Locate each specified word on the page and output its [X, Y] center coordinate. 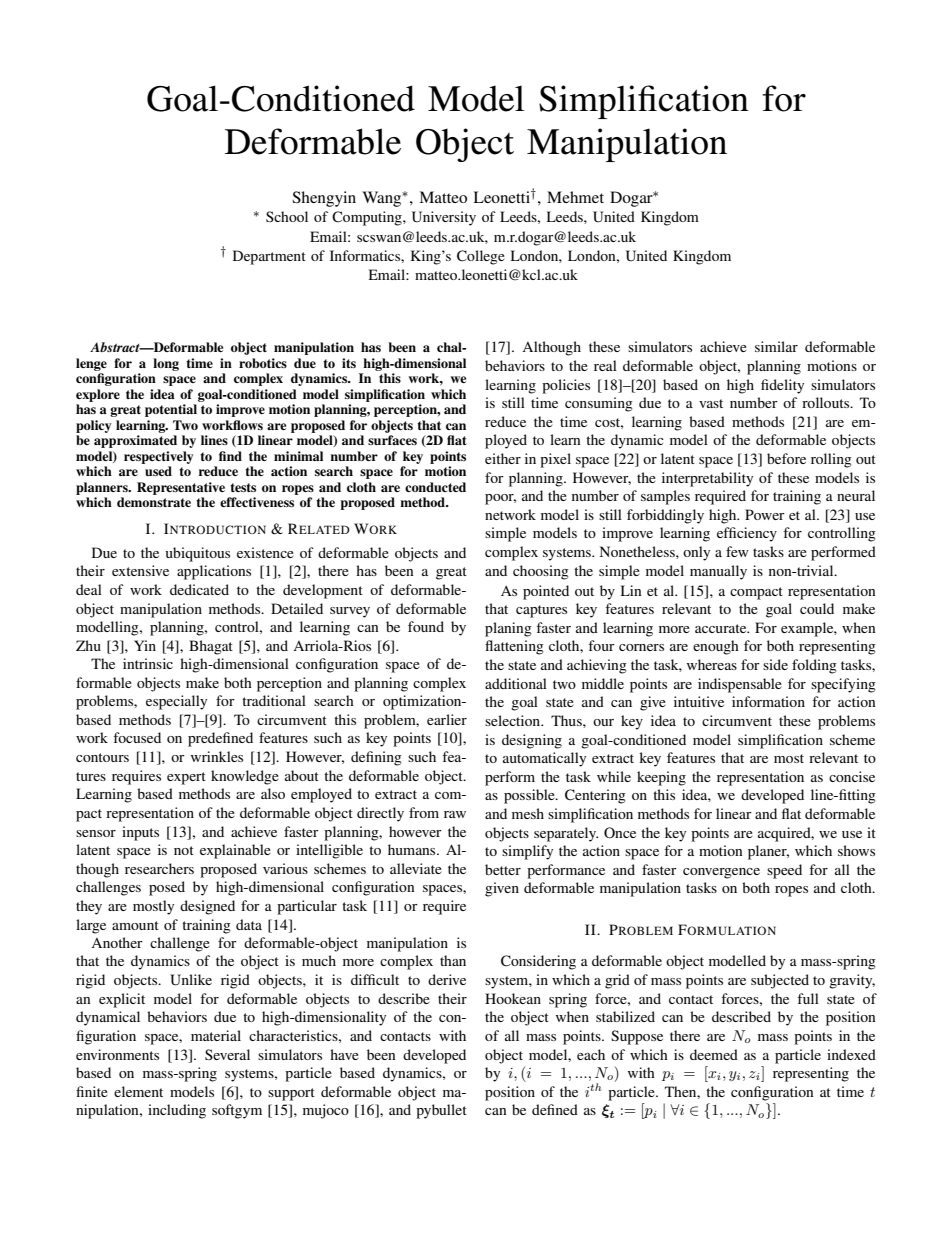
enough [716, 647]
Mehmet [575, 197]
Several [227, 1054]
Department [269, 257]
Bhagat [211, 647]
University [444, 218]
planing [508, 629]
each [591, 1054]
